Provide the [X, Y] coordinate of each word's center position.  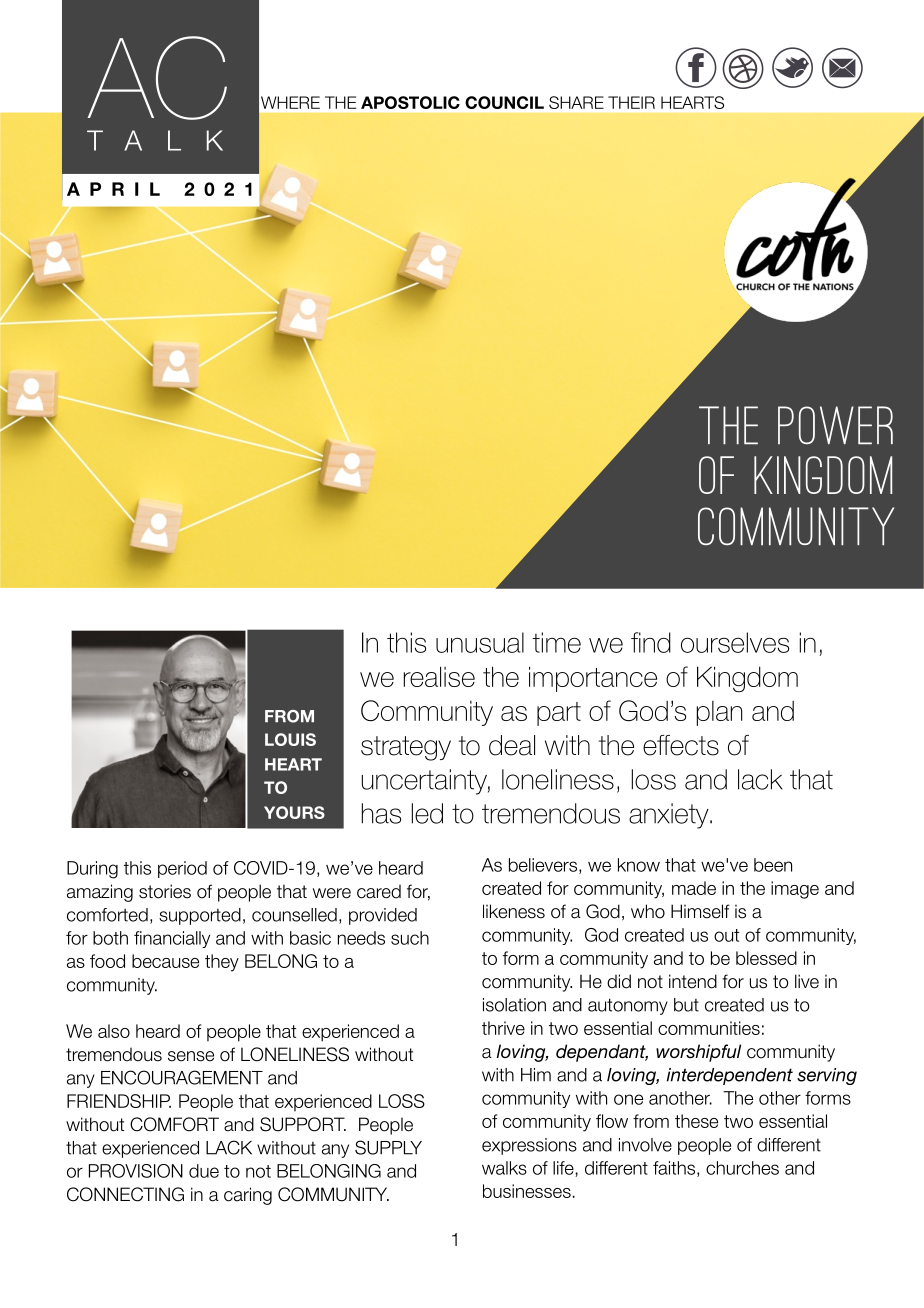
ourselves [735, 642]
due [204, 1171]
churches [742, 1168]
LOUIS [290, 739]
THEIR [631, 102]
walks [504, 1168]
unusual [480, 642]
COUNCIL [504, 102]
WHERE [290, 102]
